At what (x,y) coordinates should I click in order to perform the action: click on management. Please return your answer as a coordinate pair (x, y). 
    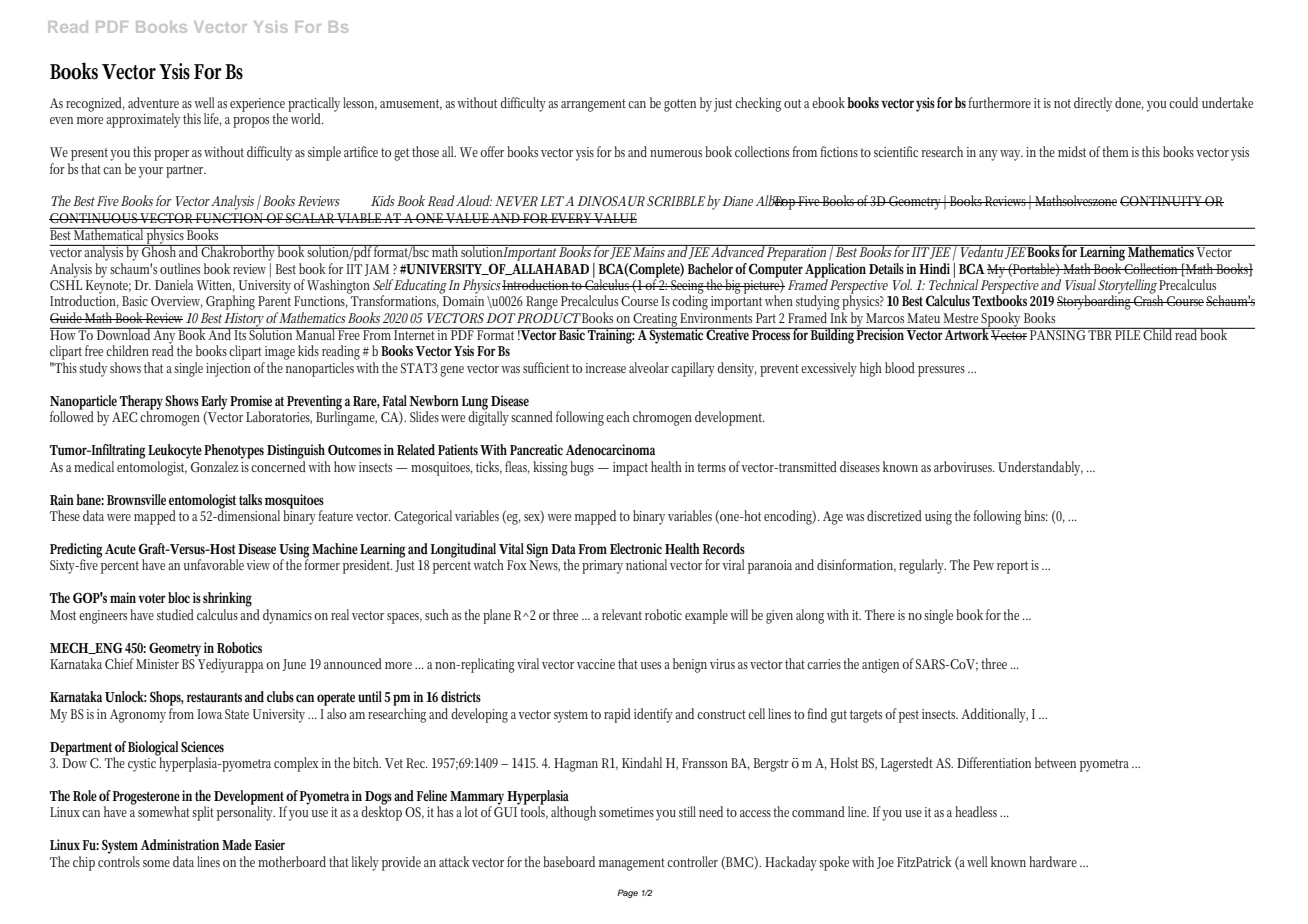
    Looking at the image, I should click on (632, 864).
